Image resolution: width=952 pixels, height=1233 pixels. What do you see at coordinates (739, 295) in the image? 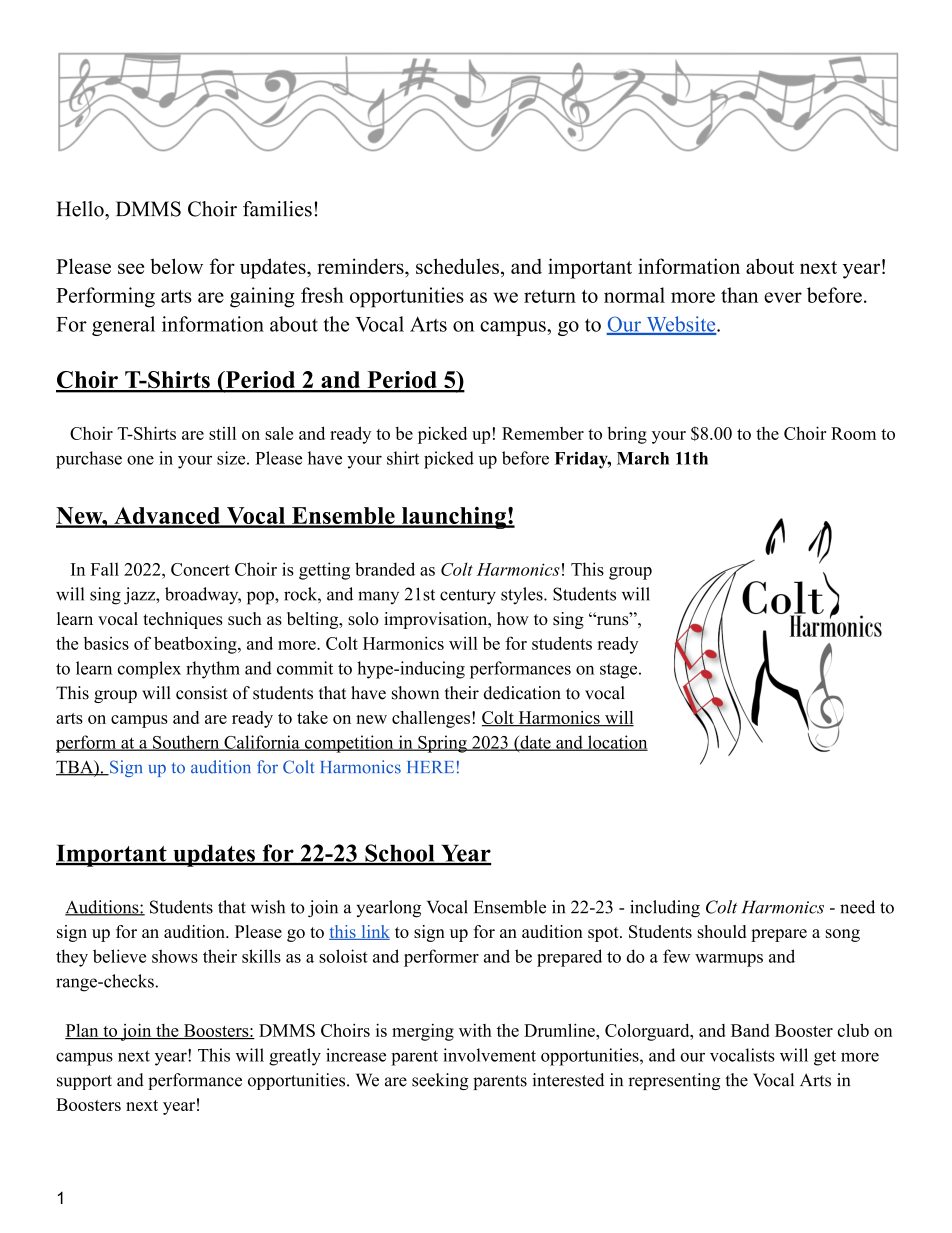
I see `than` at bounding box center [739, 295].
